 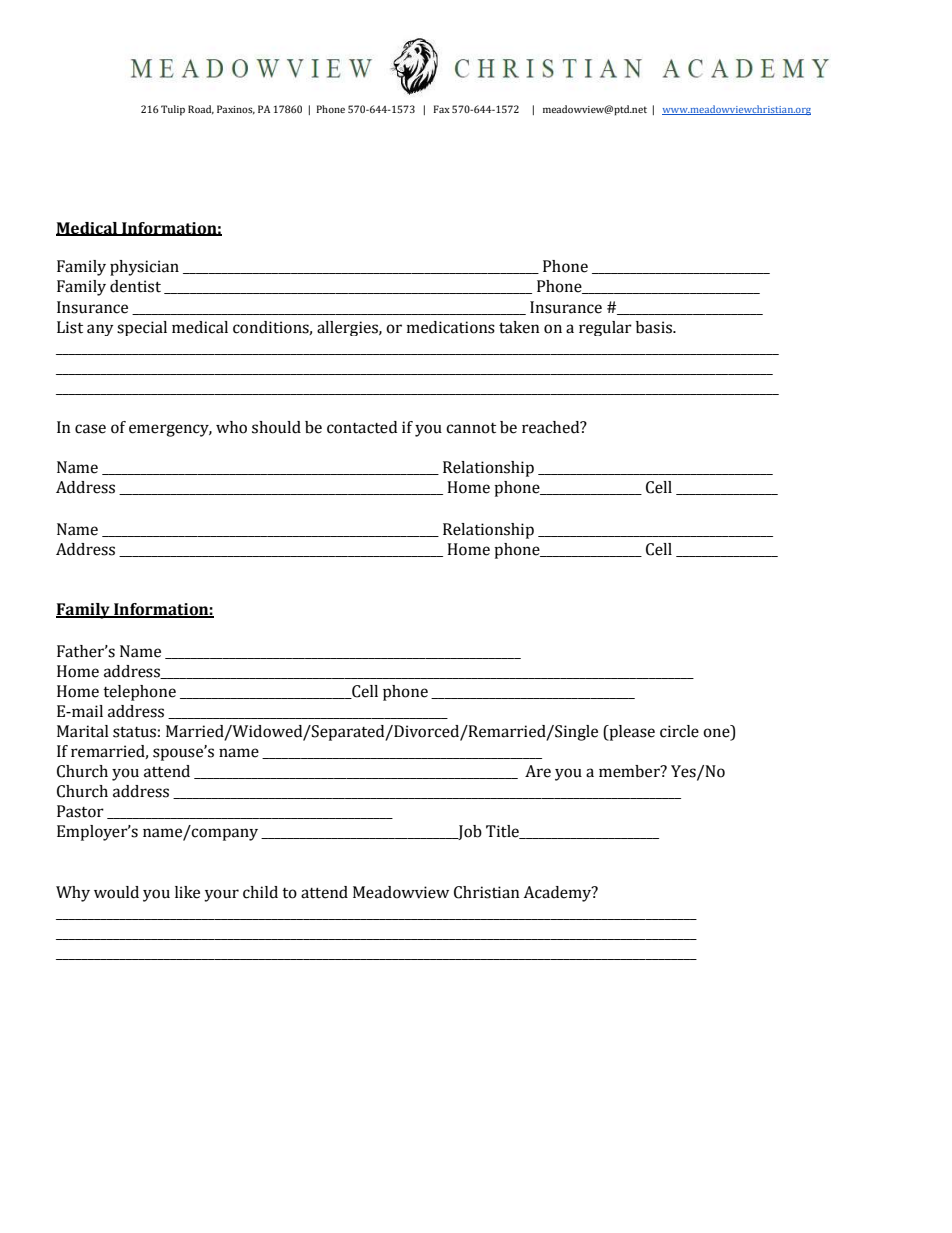 I want to click on would, so click(x=116, y=892).
